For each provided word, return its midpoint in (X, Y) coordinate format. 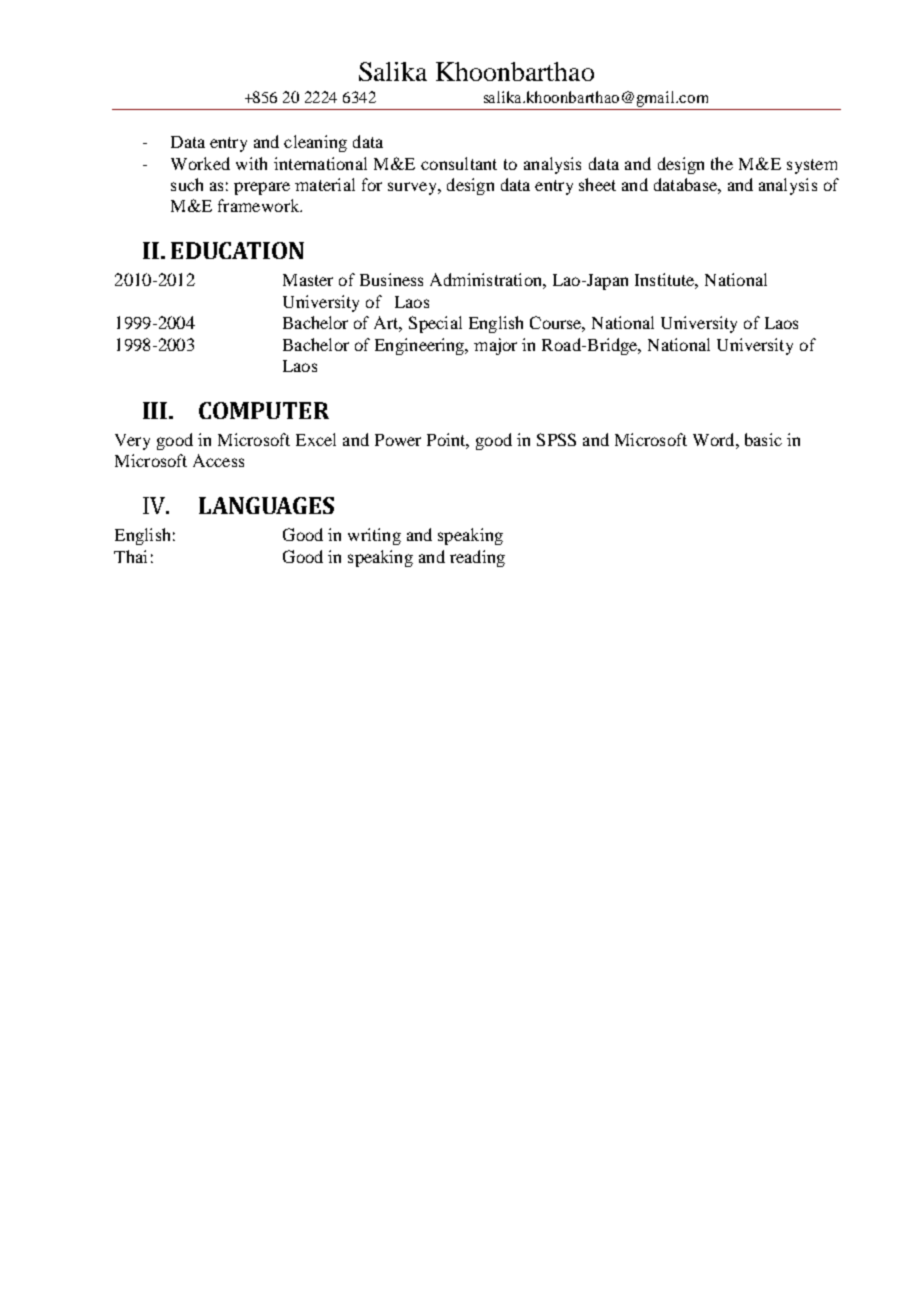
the (722, 163)
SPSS (556, 439)
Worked (200, 163)
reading (477, 558)
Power (398, 440)
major (495, 346)
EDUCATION (237, 250)
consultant (459, 163)
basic (763, 439)
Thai (130, 556)
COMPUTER (264, 410)
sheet (597, 184)
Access (218, 460)
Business (391, 279)
